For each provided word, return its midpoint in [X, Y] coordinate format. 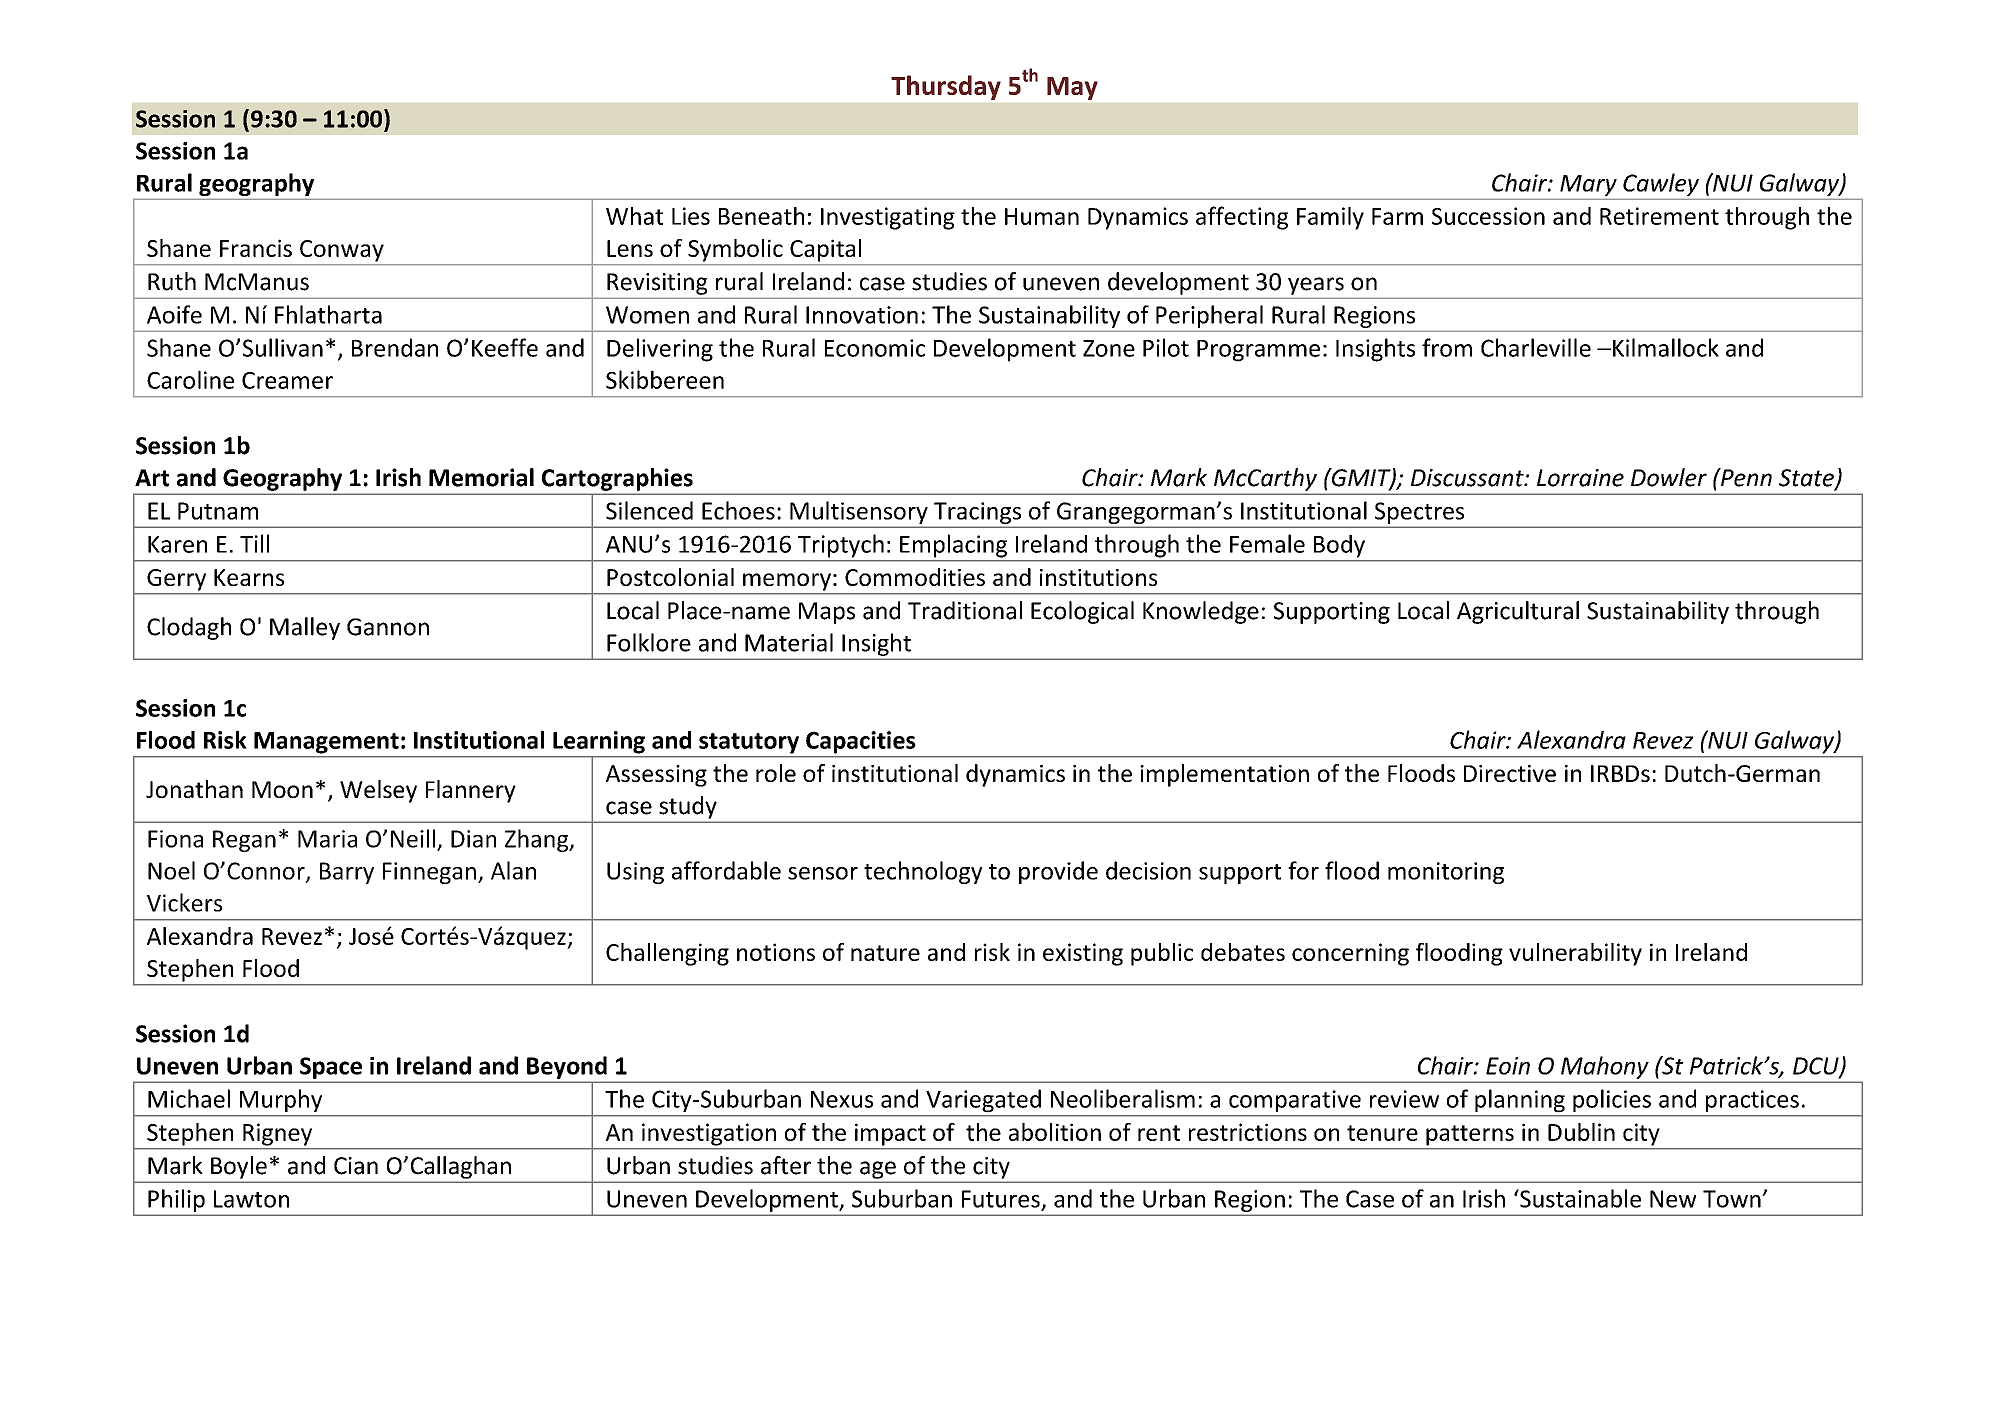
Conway [342, 251]
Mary [1588, 185]
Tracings [977, 514]
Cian [356, 1166]
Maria [327, 839]
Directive [1510, 773]
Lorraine [1580, 478]
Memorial [481, 477]
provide [1058, 872]
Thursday [946, 87]
